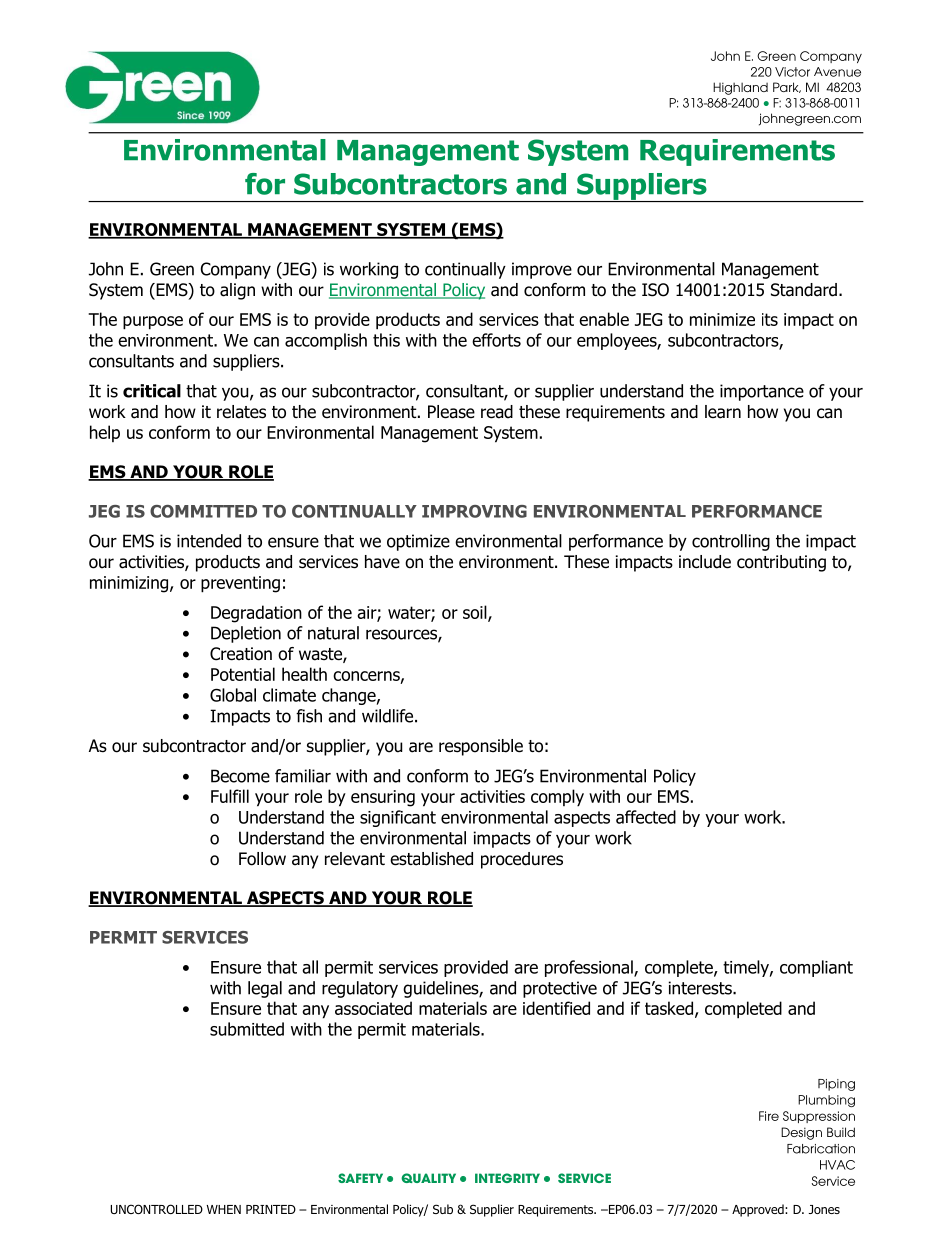 This screenshot has height=1233, width=952. Describe the element at coordinates (646, 817) in the screenshot. I see `affected` at that location.
